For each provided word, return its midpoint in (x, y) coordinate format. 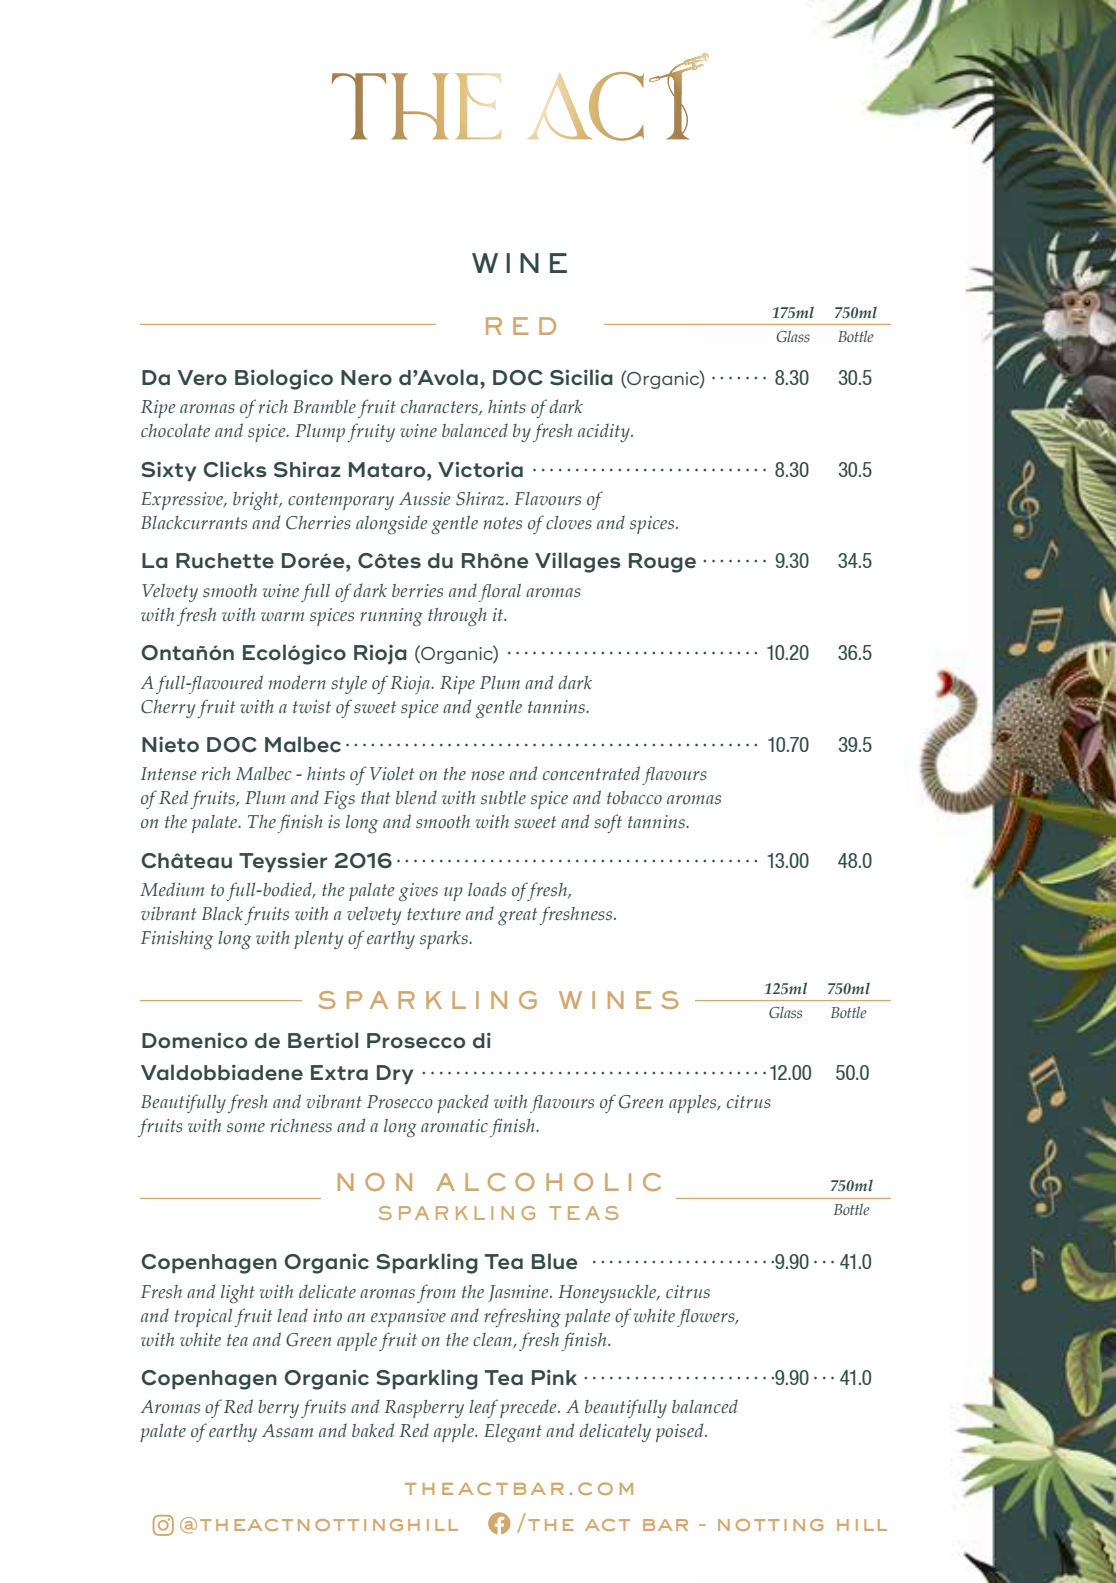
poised (681, 1432)
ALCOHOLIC (548, 1182)
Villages (578, 562)
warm (282, 616)
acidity (605, 432)
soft (608, 823)
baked (373, 1430)
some (246, 1128)
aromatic (454, 1126)
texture (434, 914)
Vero (202, 378)
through (457, 617)
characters (440, 407)
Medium (172, 889)
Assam (287, 1431)
